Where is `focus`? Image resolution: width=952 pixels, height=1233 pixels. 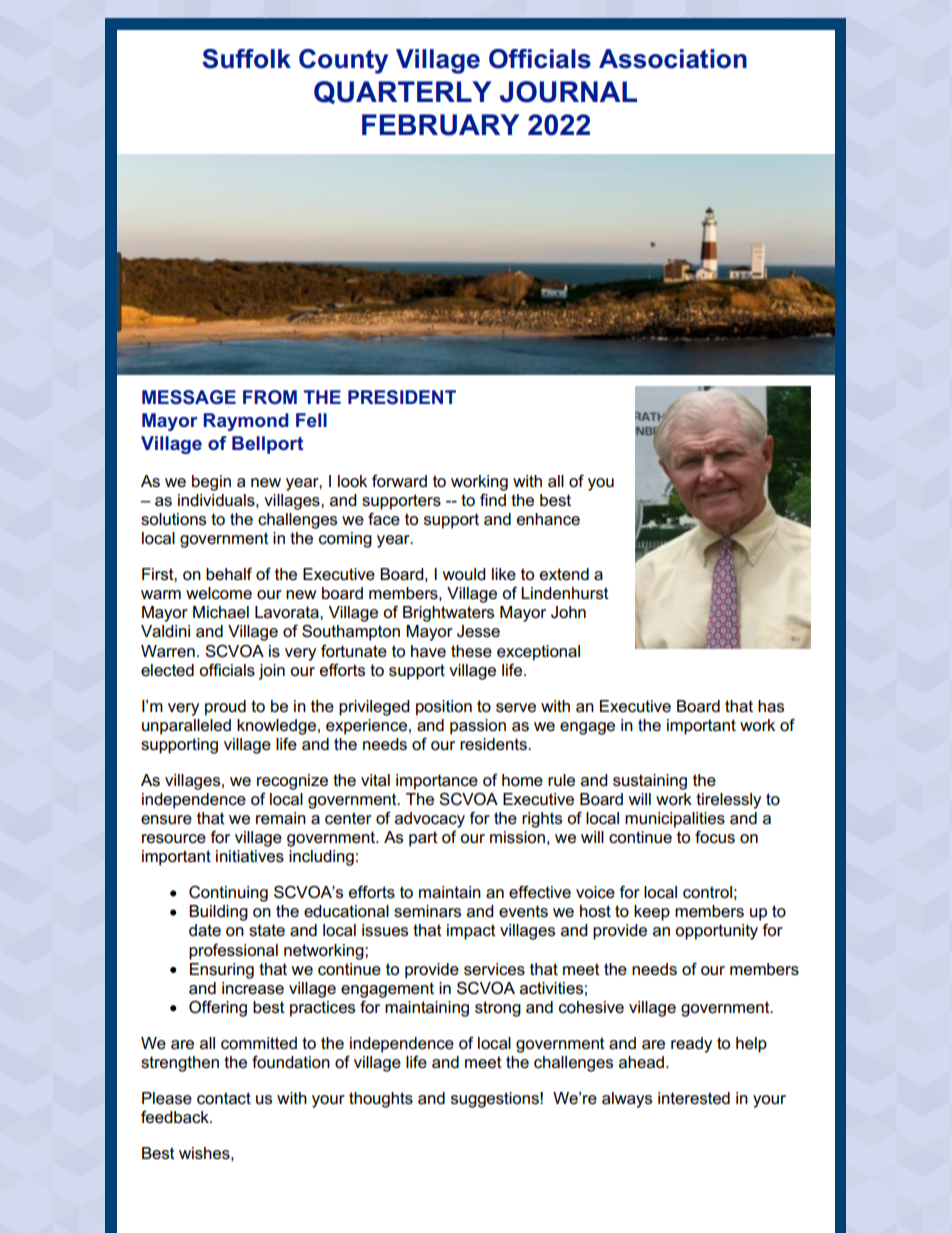
focus is located at coordinates (715, 837).
